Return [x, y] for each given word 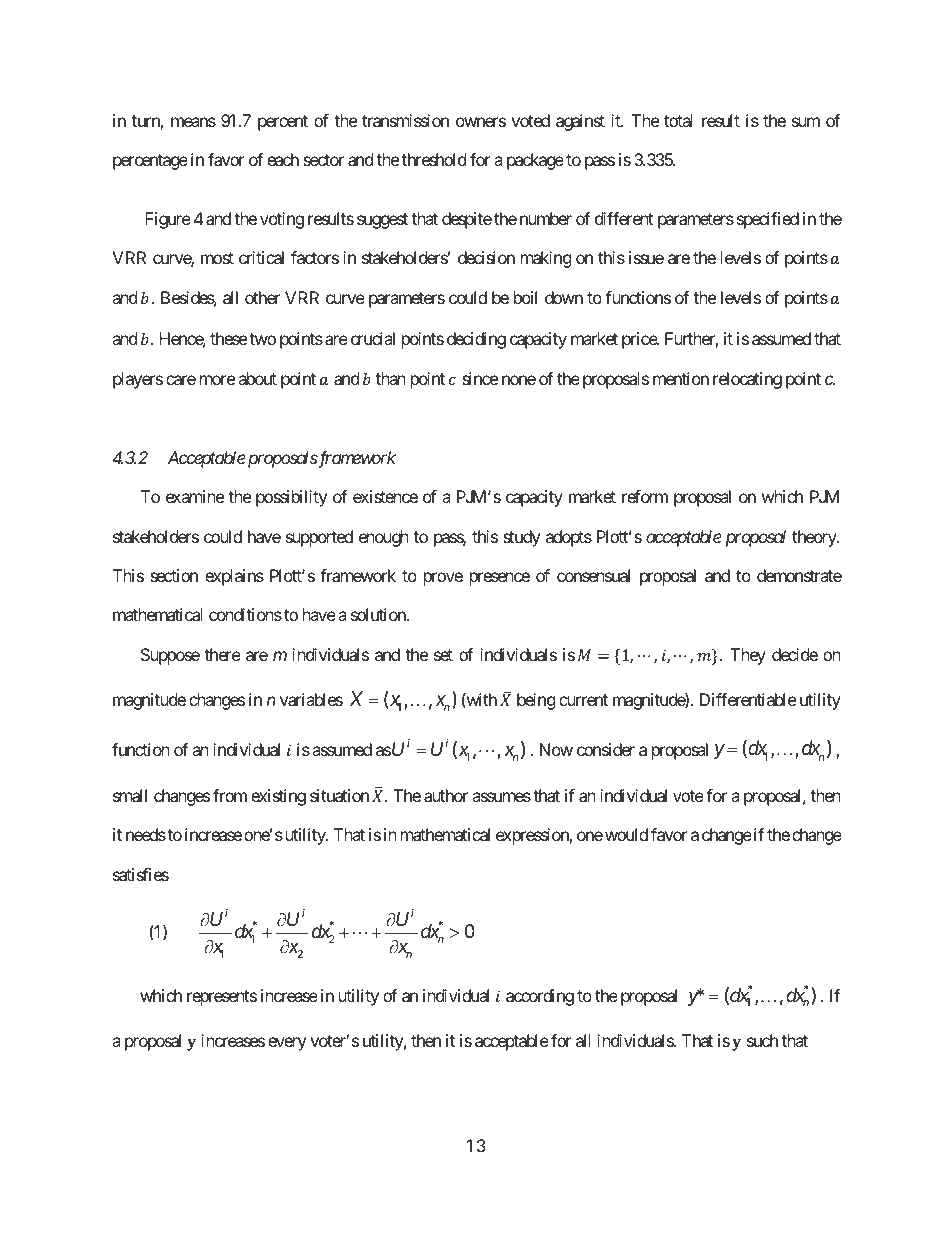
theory [815, 538]
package [535, 161]
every [287, 1044]
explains [234, 577]
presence [500, 579]
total [678, 120]
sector [323, 160]
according [540, 997]
